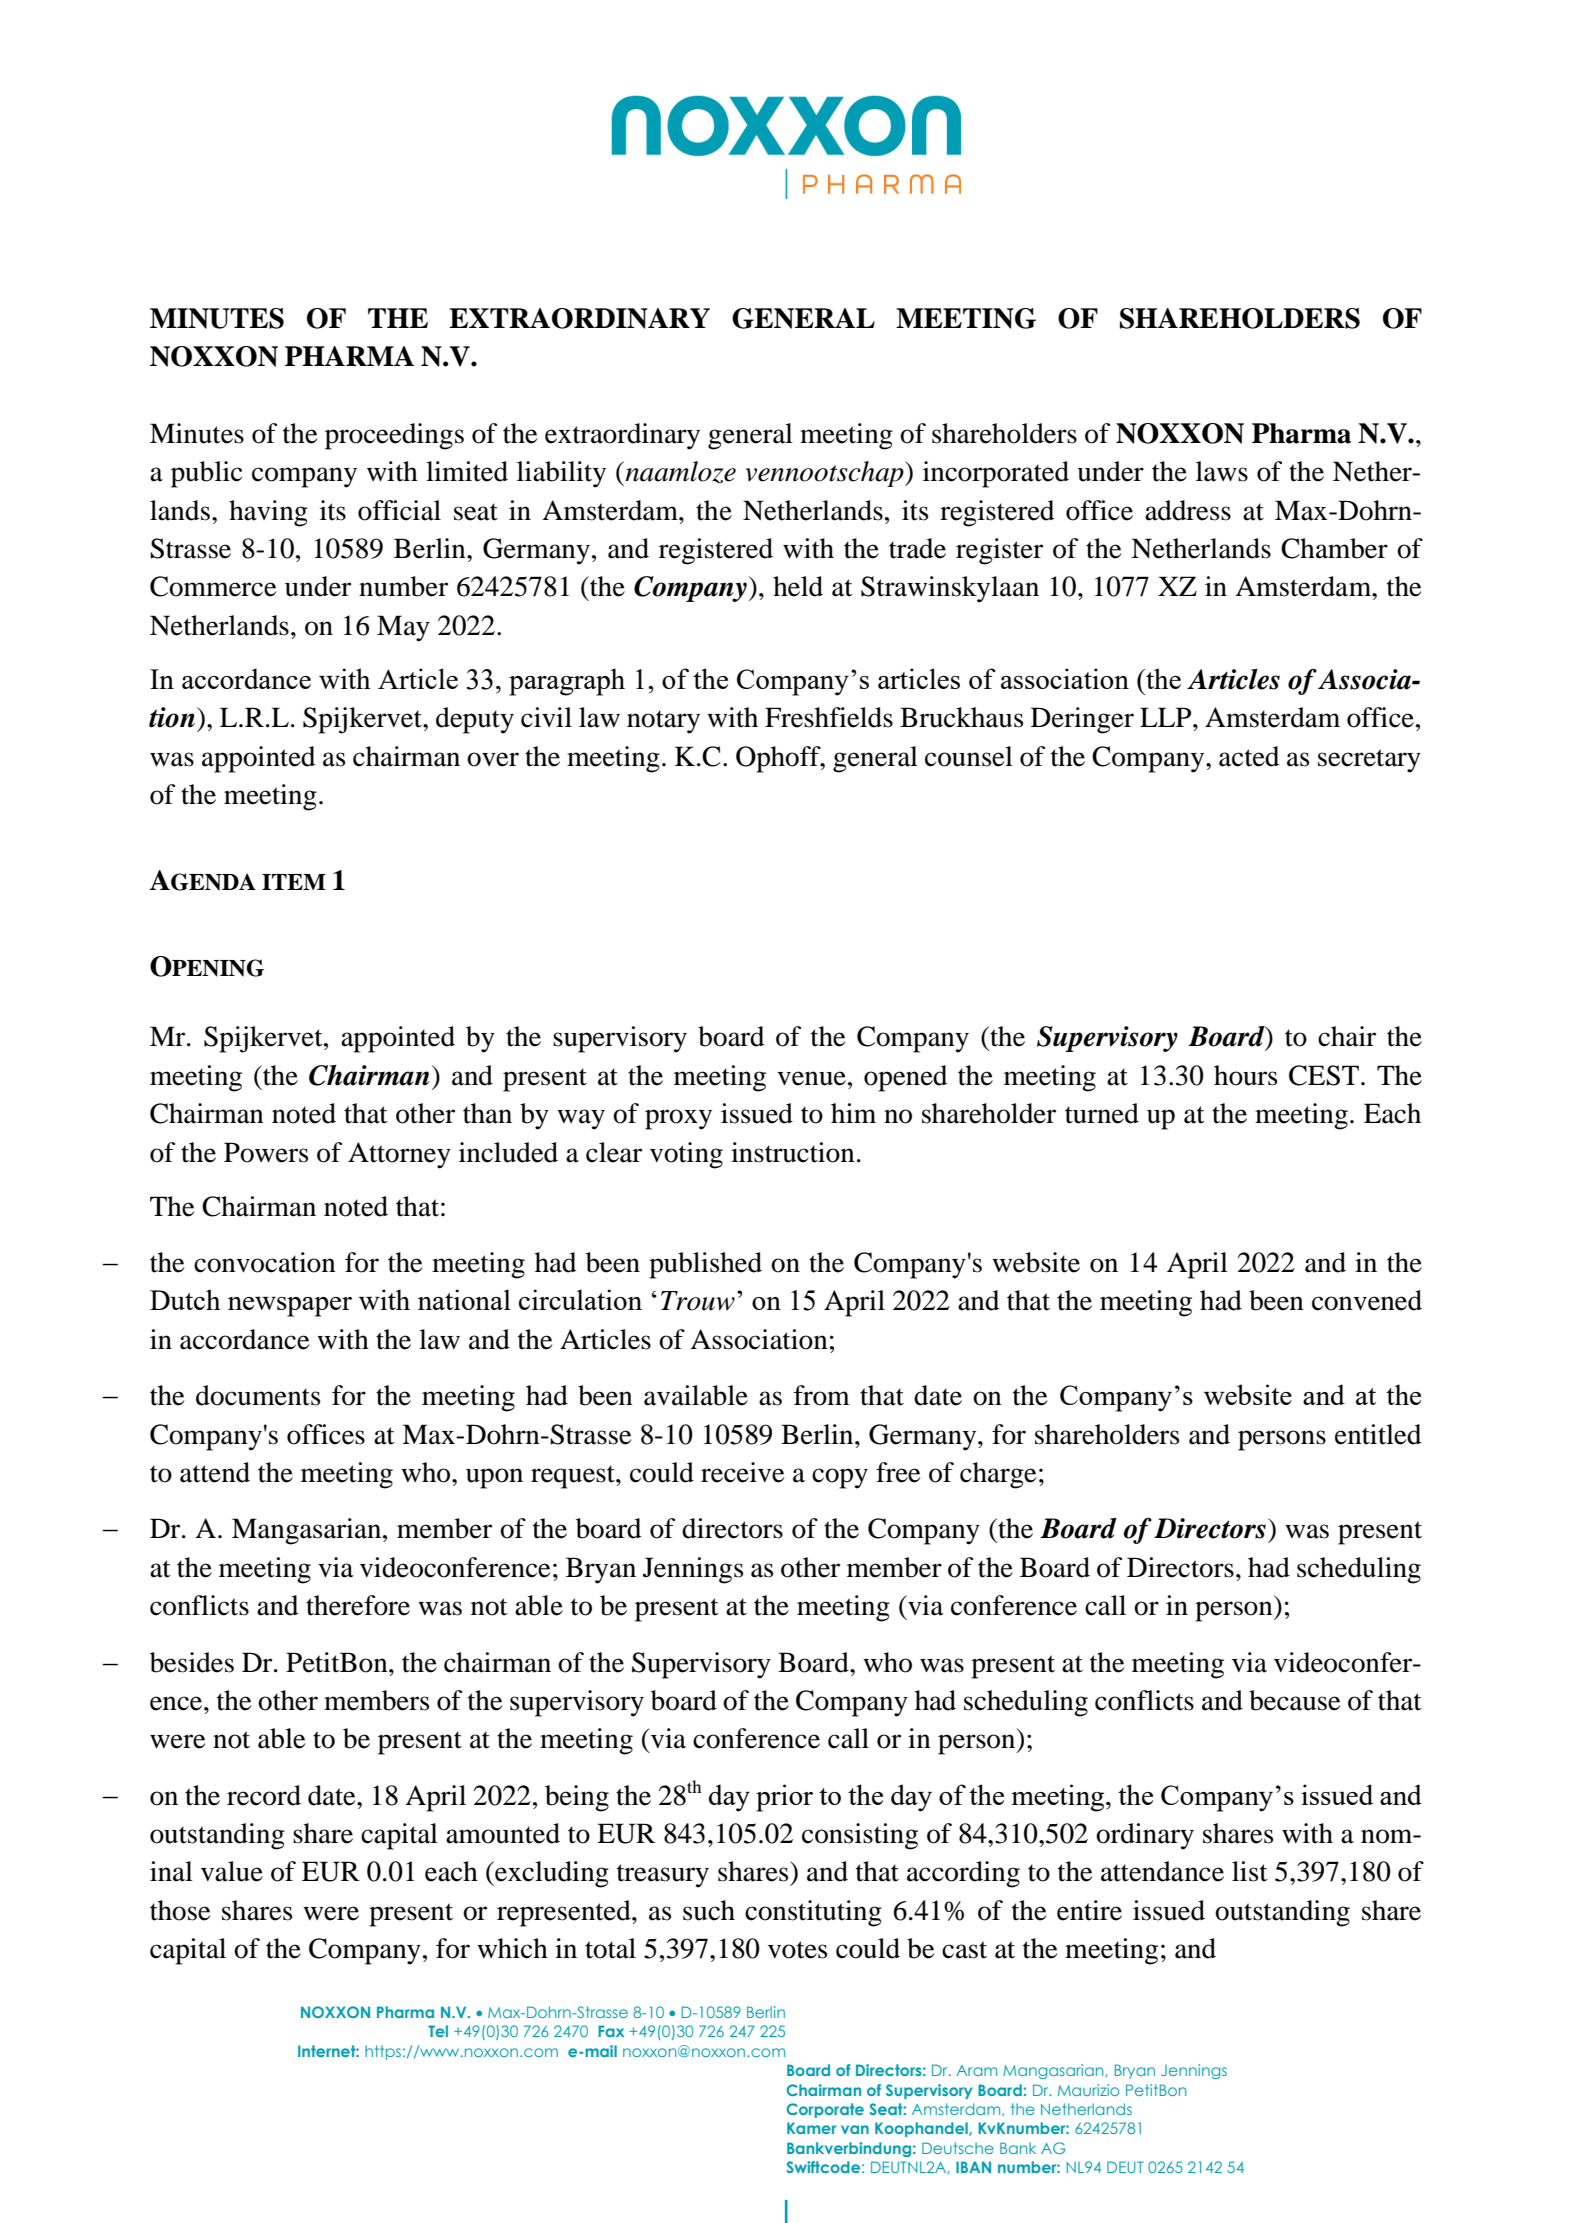  I want to click on therefore, so click(358, 1605).
